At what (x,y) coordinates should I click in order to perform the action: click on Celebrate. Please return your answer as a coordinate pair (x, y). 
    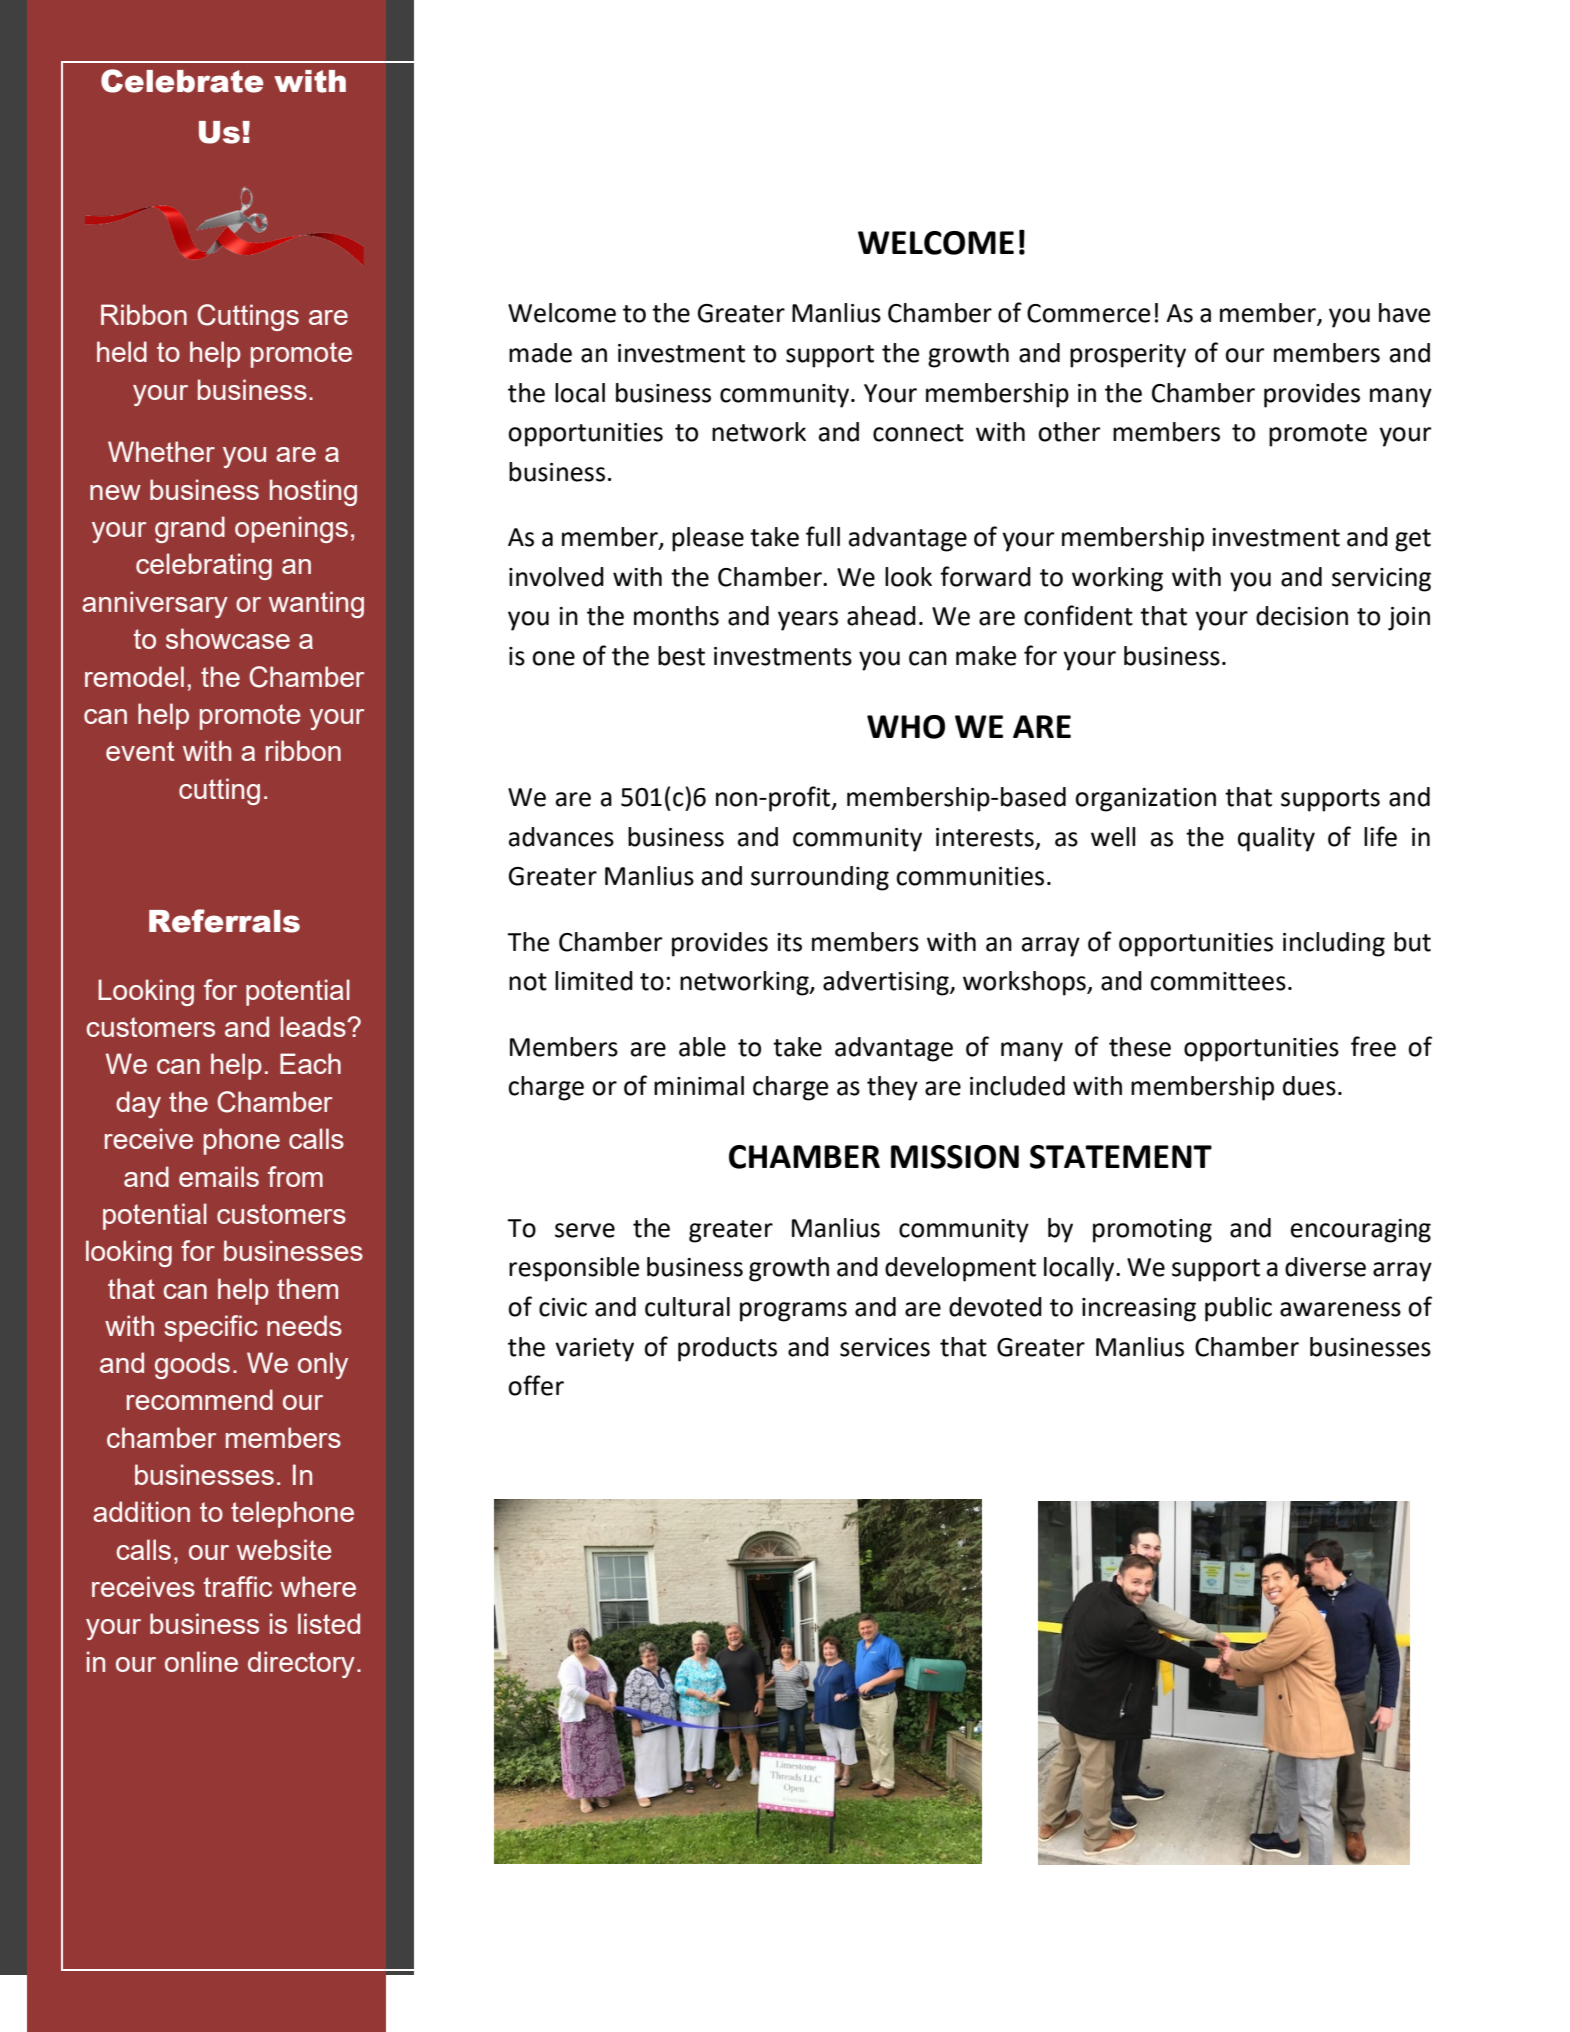
    Looking at the image, I should click on (182, 81).
